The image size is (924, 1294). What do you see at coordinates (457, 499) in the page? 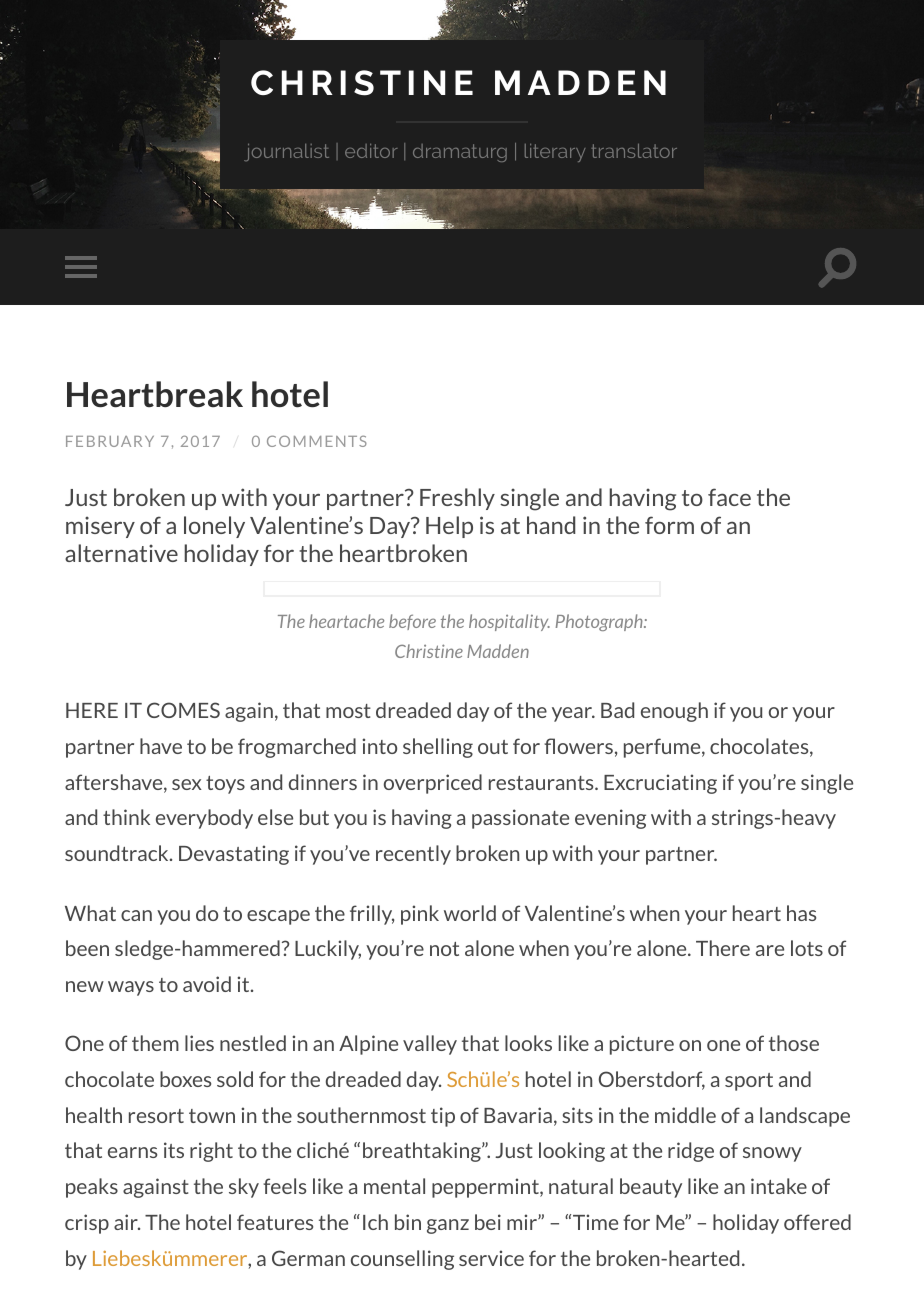
I see `Freshly` at bounding box center [457, 499].
